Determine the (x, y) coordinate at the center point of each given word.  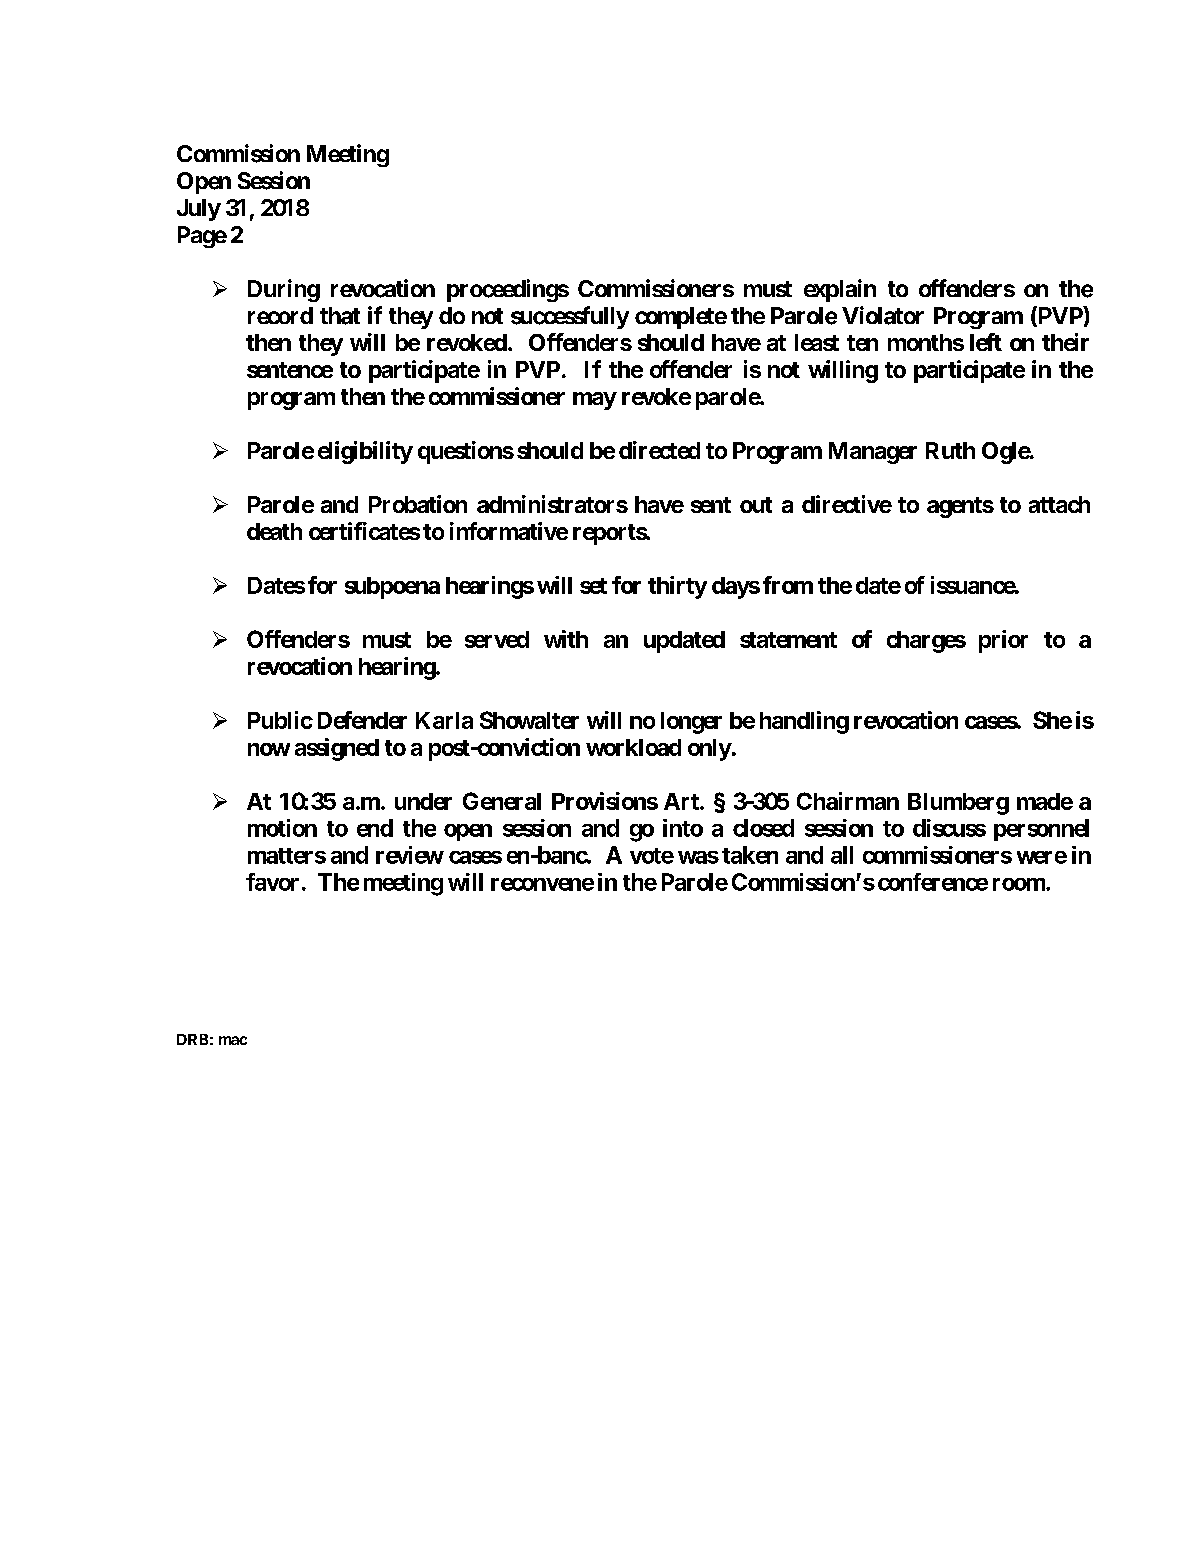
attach (1059, 504)
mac (233, 1040)
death (274, 531)
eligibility (365, 452)
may (595, 401)
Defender (362, 720)
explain (840, 290)
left (986, 342)
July (199, 210)
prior (1003, 641)
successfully (570, 317)
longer (691, 723)
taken (750, 855)
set (593, 586)
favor (272, 882)
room (1020, 884)
